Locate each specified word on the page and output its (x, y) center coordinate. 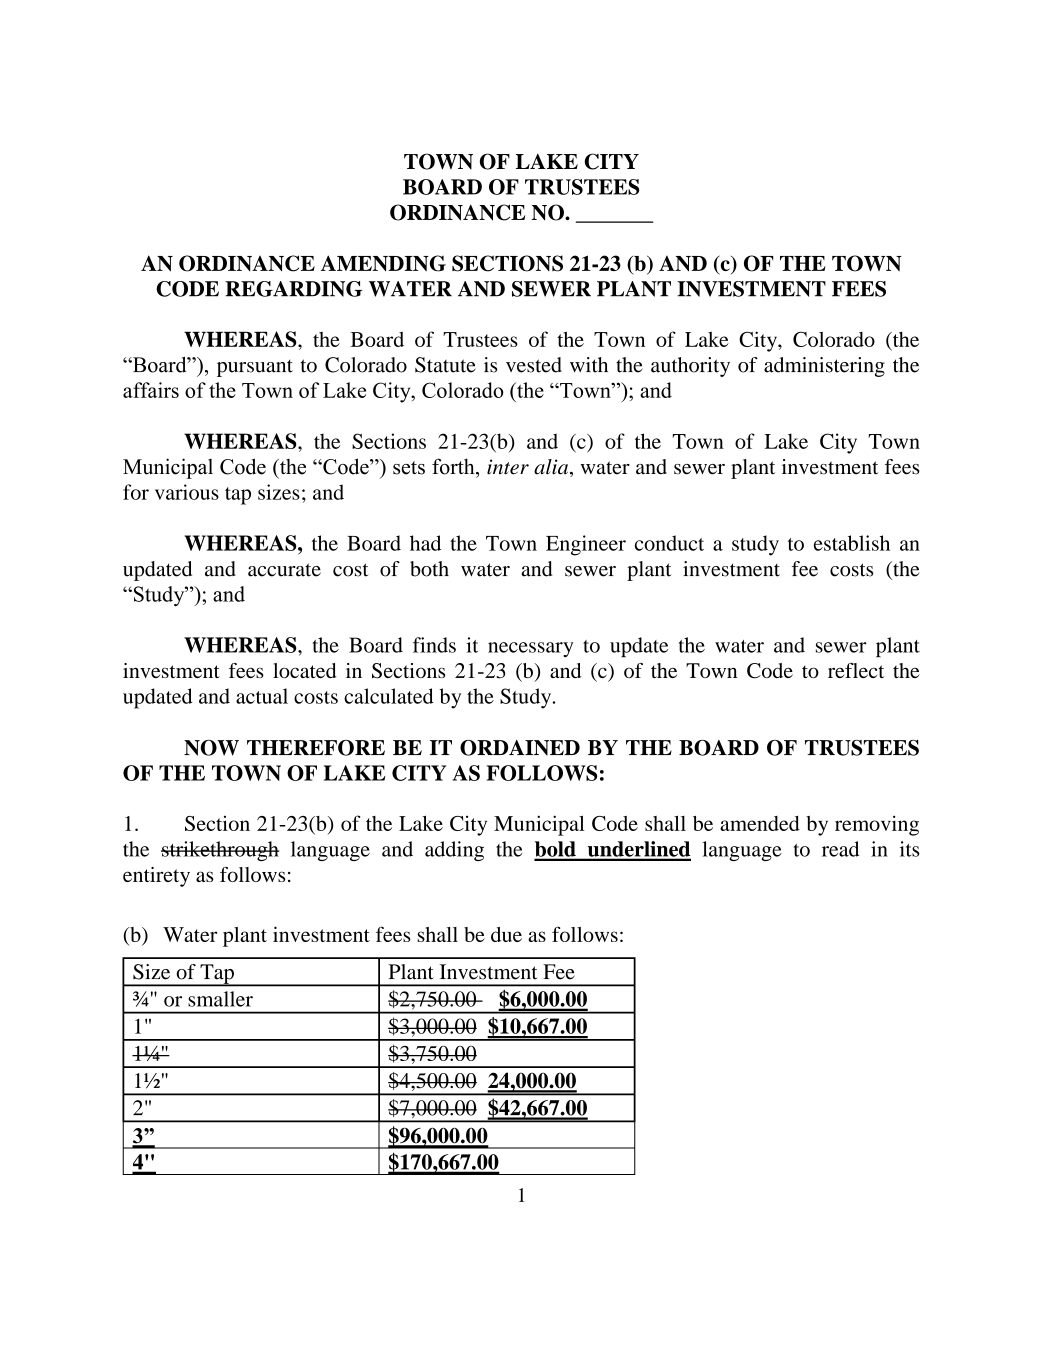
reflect (856, 670)
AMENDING (383, 263)
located (304, 670)
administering (824, 367)
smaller (220, 999)
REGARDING (293, 289)
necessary (531, 649)
